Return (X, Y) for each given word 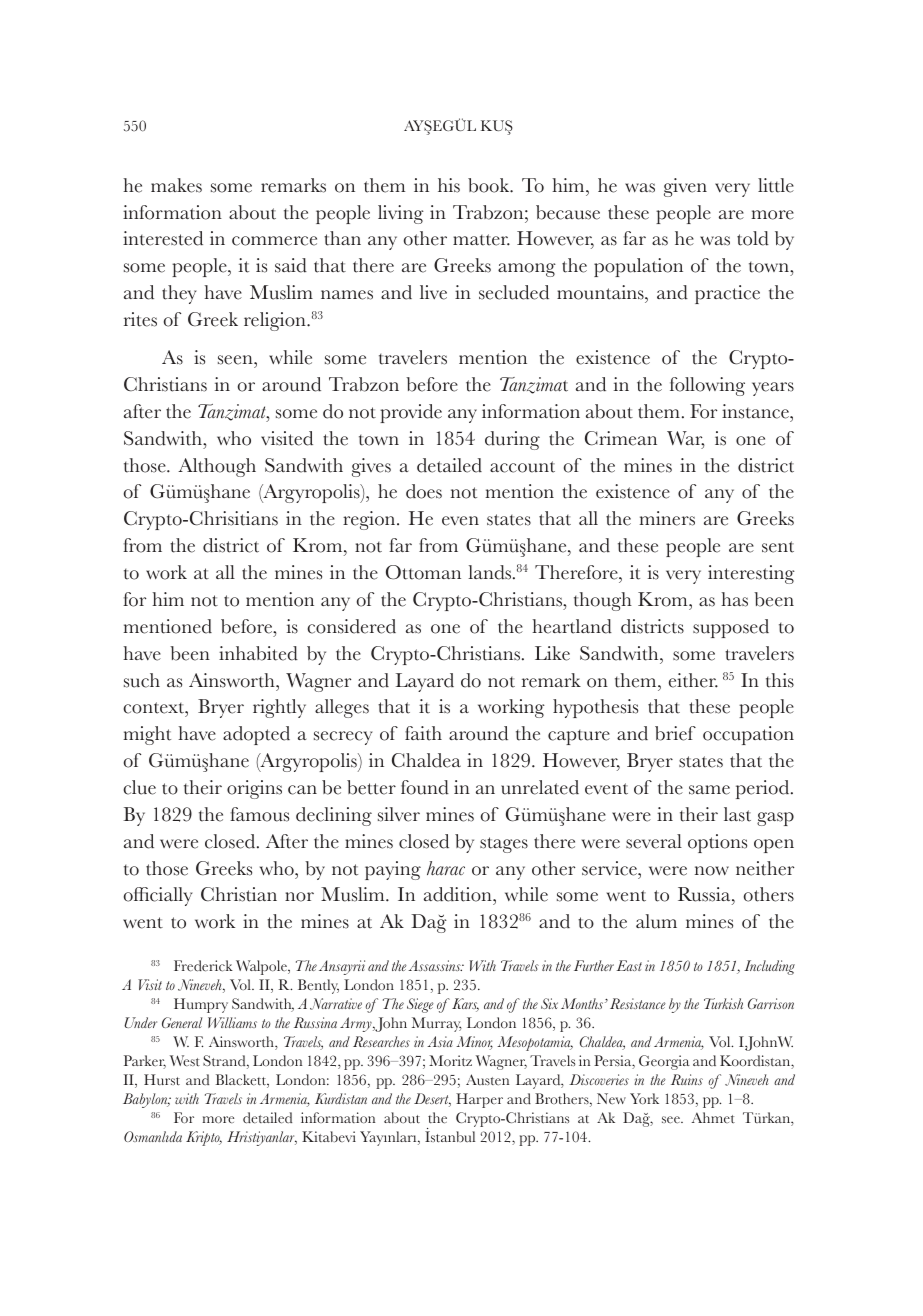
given (685, 187)
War (686, 439)
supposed (731, 628)
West (185, 1061)
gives (371, 467)
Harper (479, 1100)
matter (481, 240)
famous (259, 814)
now (712, 871)
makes (176, 185)
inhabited (258, 653)
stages (504, 845)
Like (552, 653)
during (512, 440)
